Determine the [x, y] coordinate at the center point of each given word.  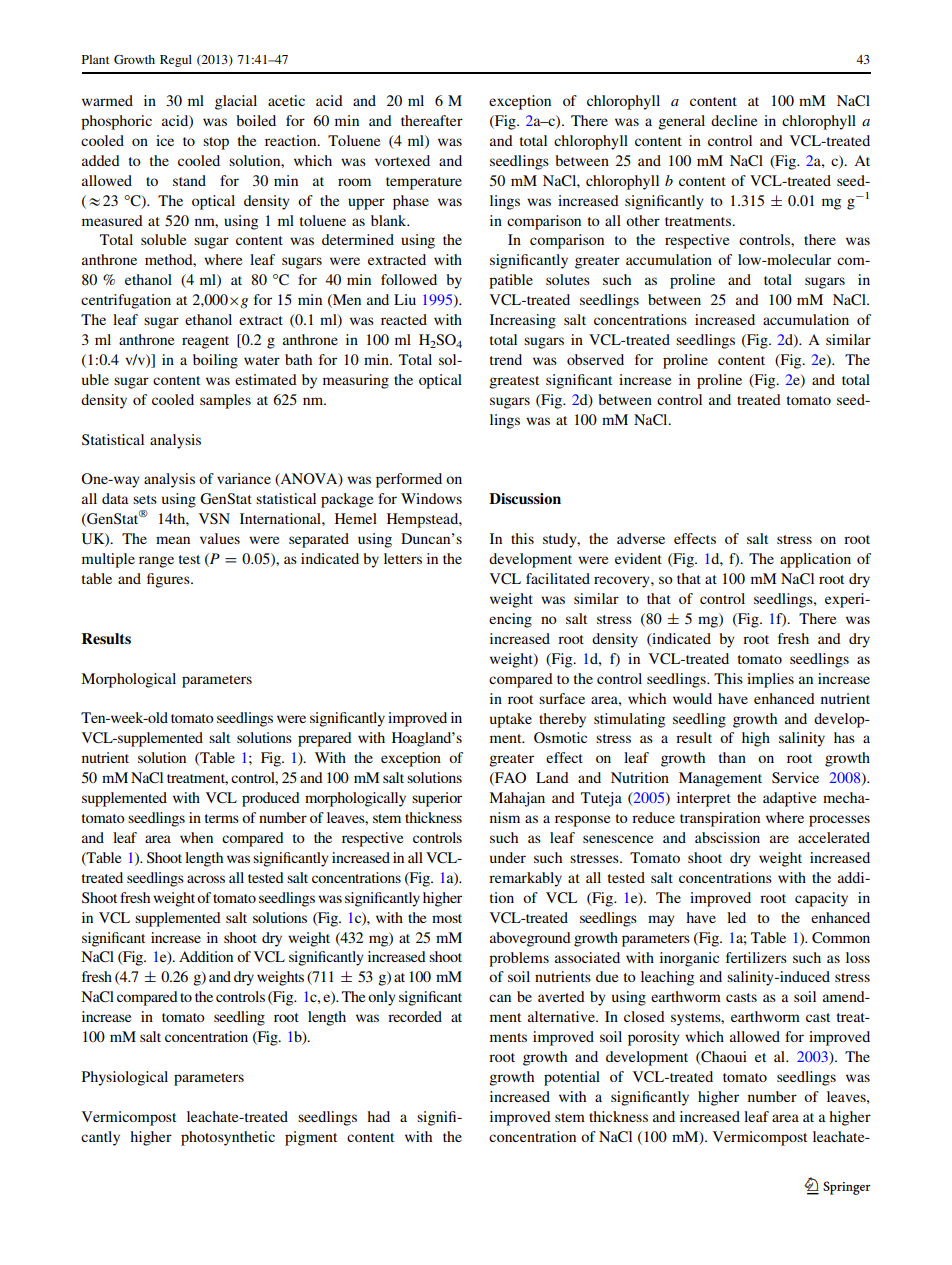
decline [734, 120]
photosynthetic [228, 1138]
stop [216, 143]
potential [572, 1078]
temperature [424, 183]
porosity [654, 1038]
